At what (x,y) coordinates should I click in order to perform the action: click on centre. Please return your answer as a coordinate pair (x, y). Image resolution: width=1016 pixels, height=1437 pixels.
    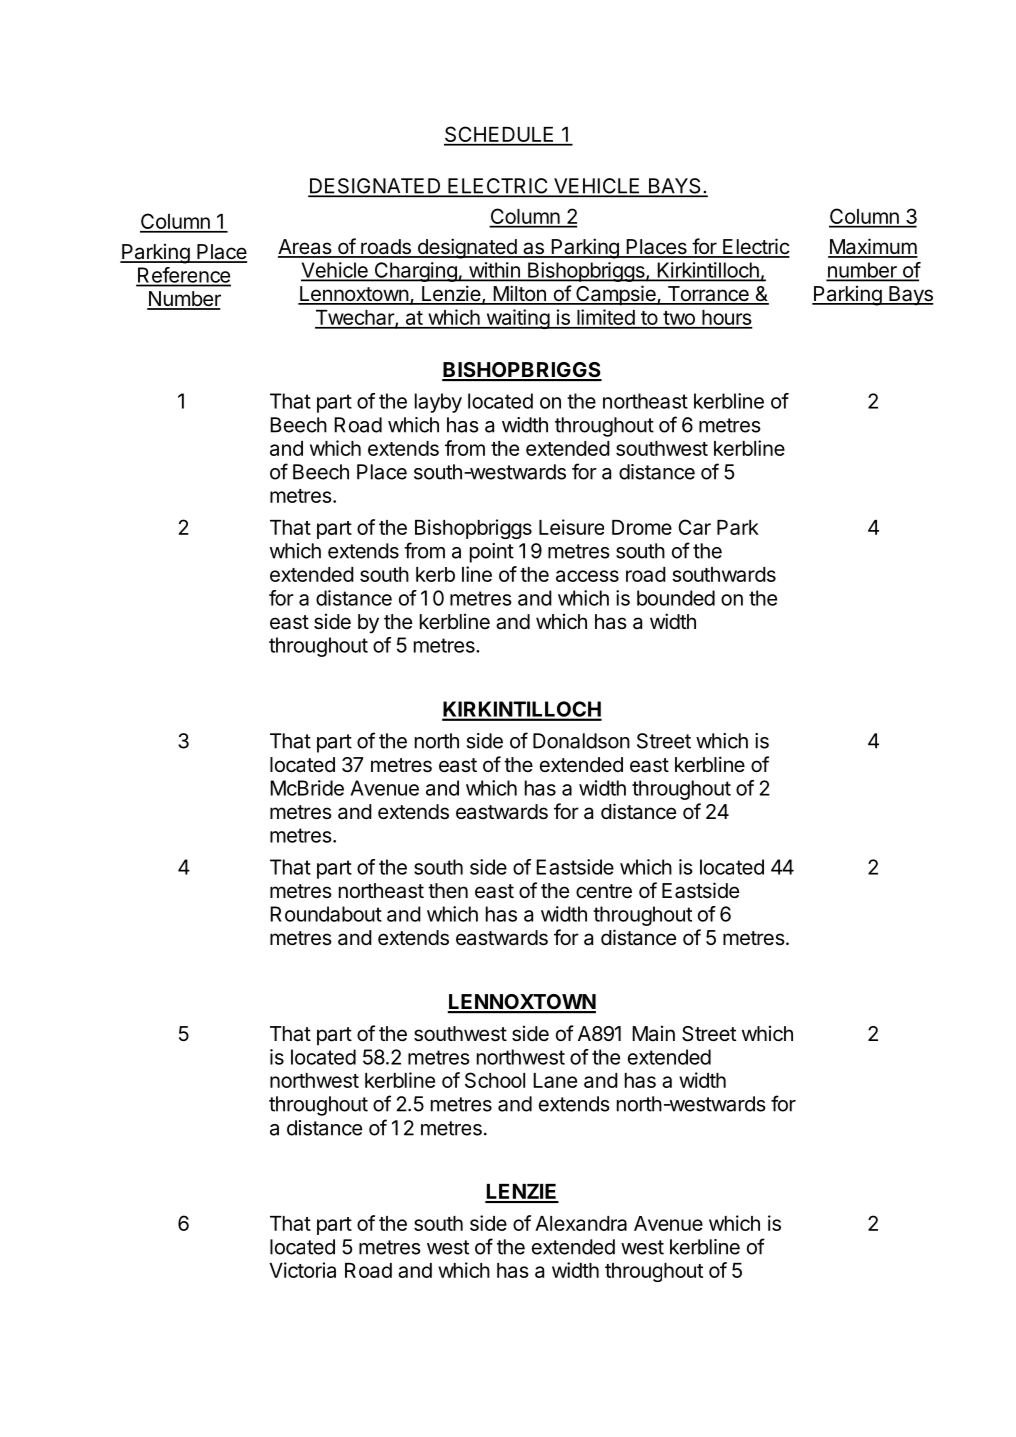
    Looking at the image, I should click on (604, 891).
